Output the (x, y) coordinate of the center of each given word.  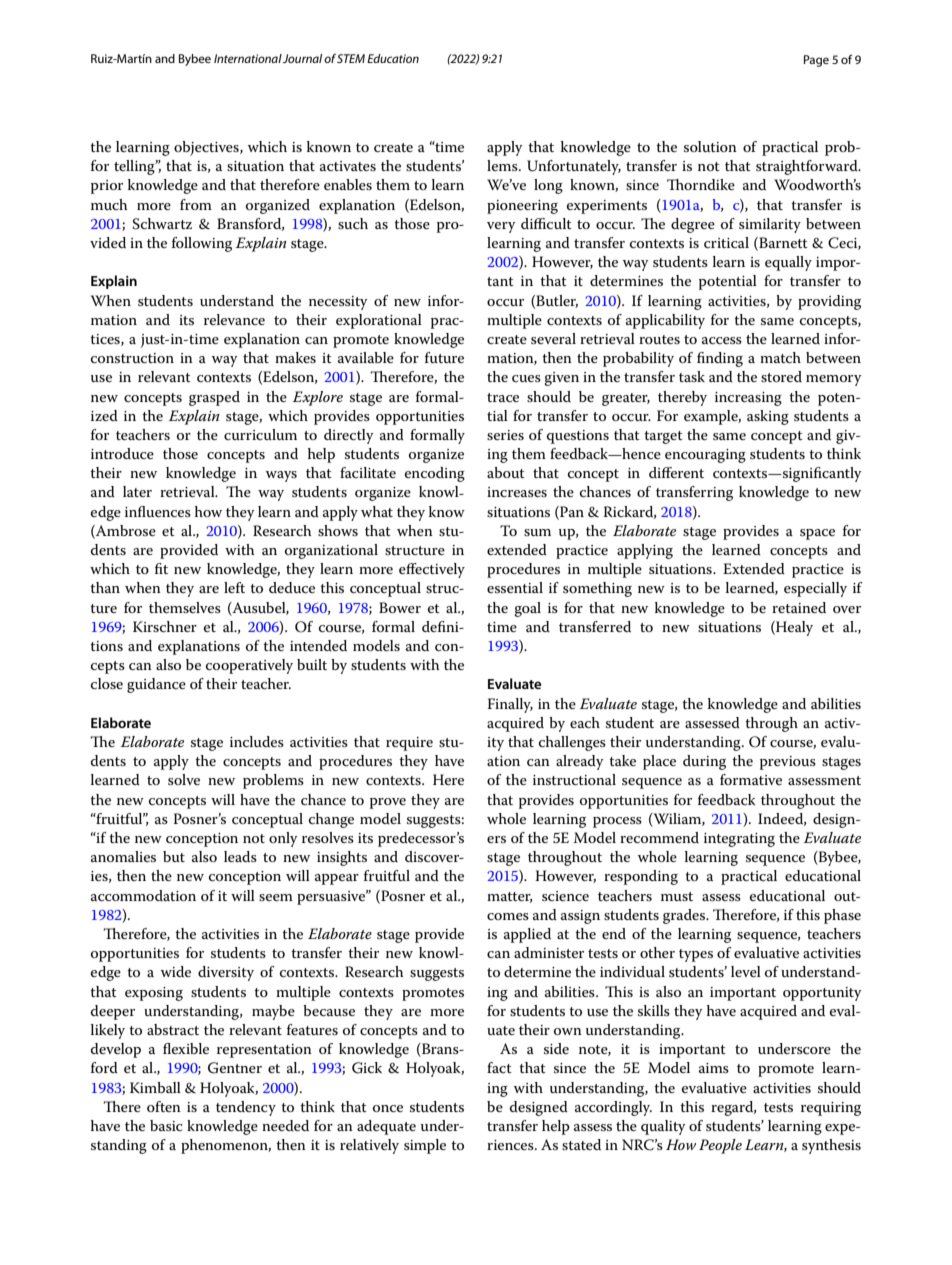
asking (768, 417)
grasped (214, 398)
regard (733, 1108)
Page (816, 61)
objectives (207, 148)
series (505, 435)
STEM (351, 58)
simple (425, 1146)
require (409, 744)
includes (257, 741)
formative (751, 779)
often (164, 1106)
